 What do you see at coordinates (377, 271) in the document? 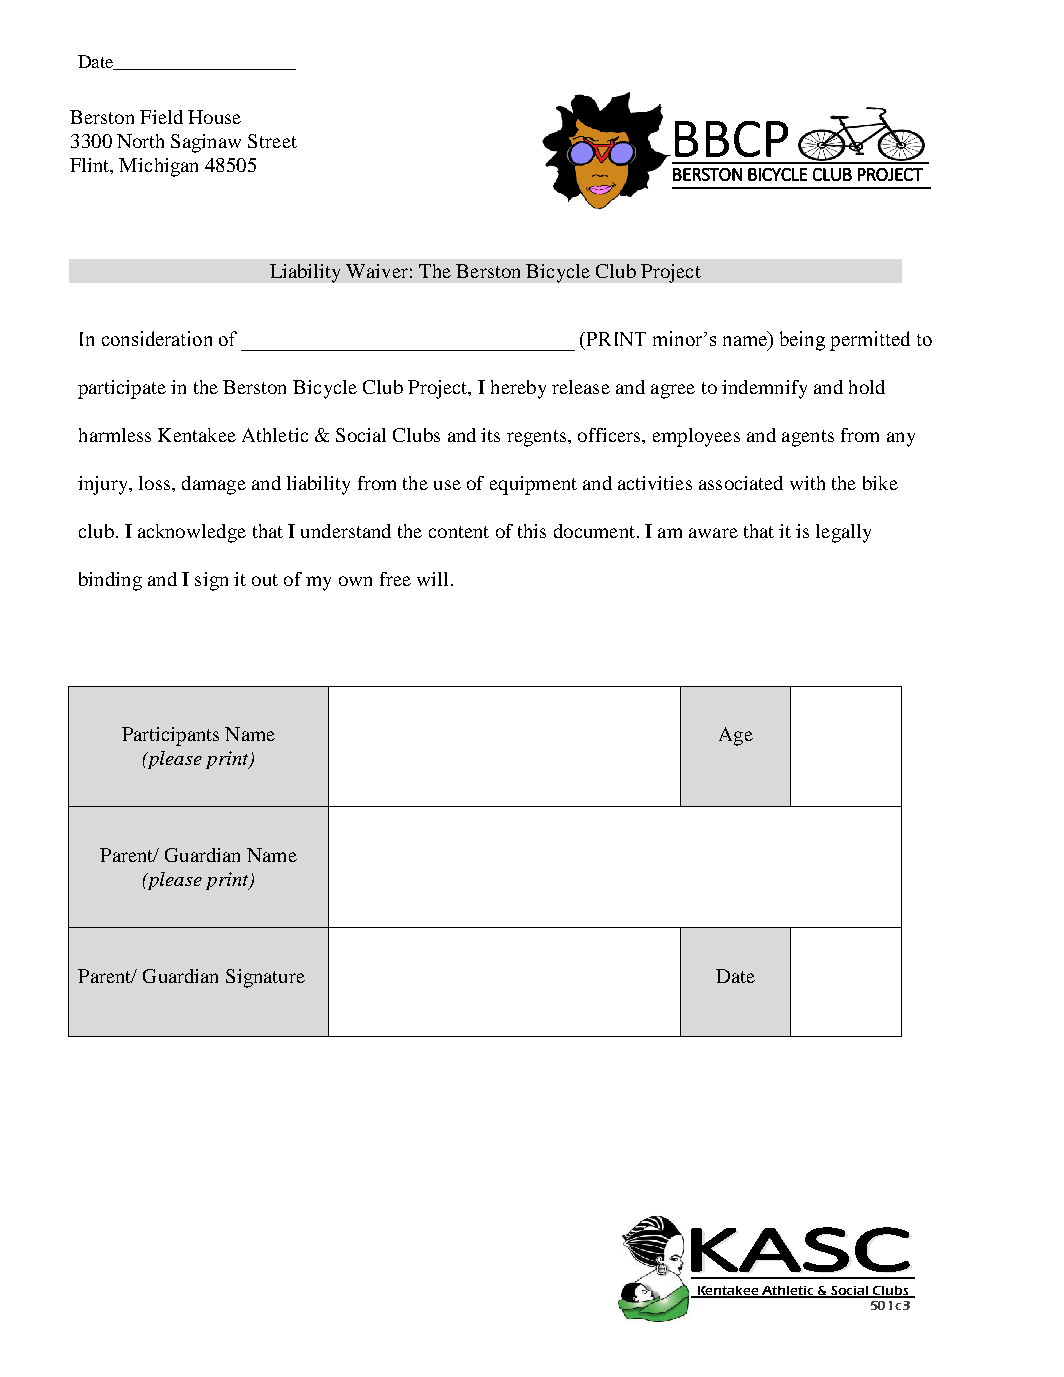
I see `Waiver` at bounding box center [377, 271].
